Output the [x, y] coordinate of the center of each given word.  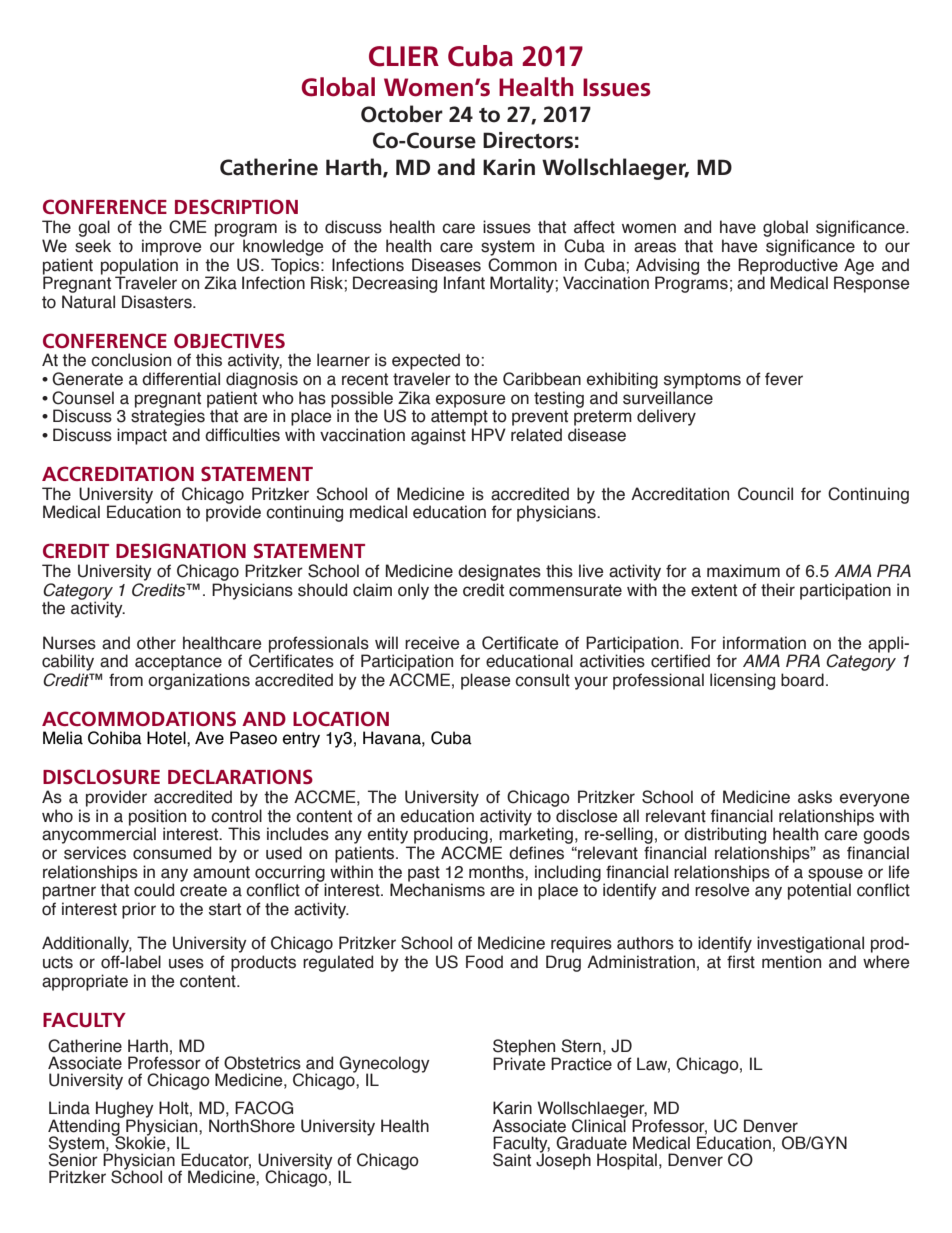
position [157, 818]
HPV [489, 434]
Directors [528, 140]
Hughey [124, 1111]
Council [765, 494]
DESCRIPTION [236, 206]
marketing [535, 836]
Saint [512, 1160]
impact [142, 436]
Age [859, 266]
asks [815, 797]
